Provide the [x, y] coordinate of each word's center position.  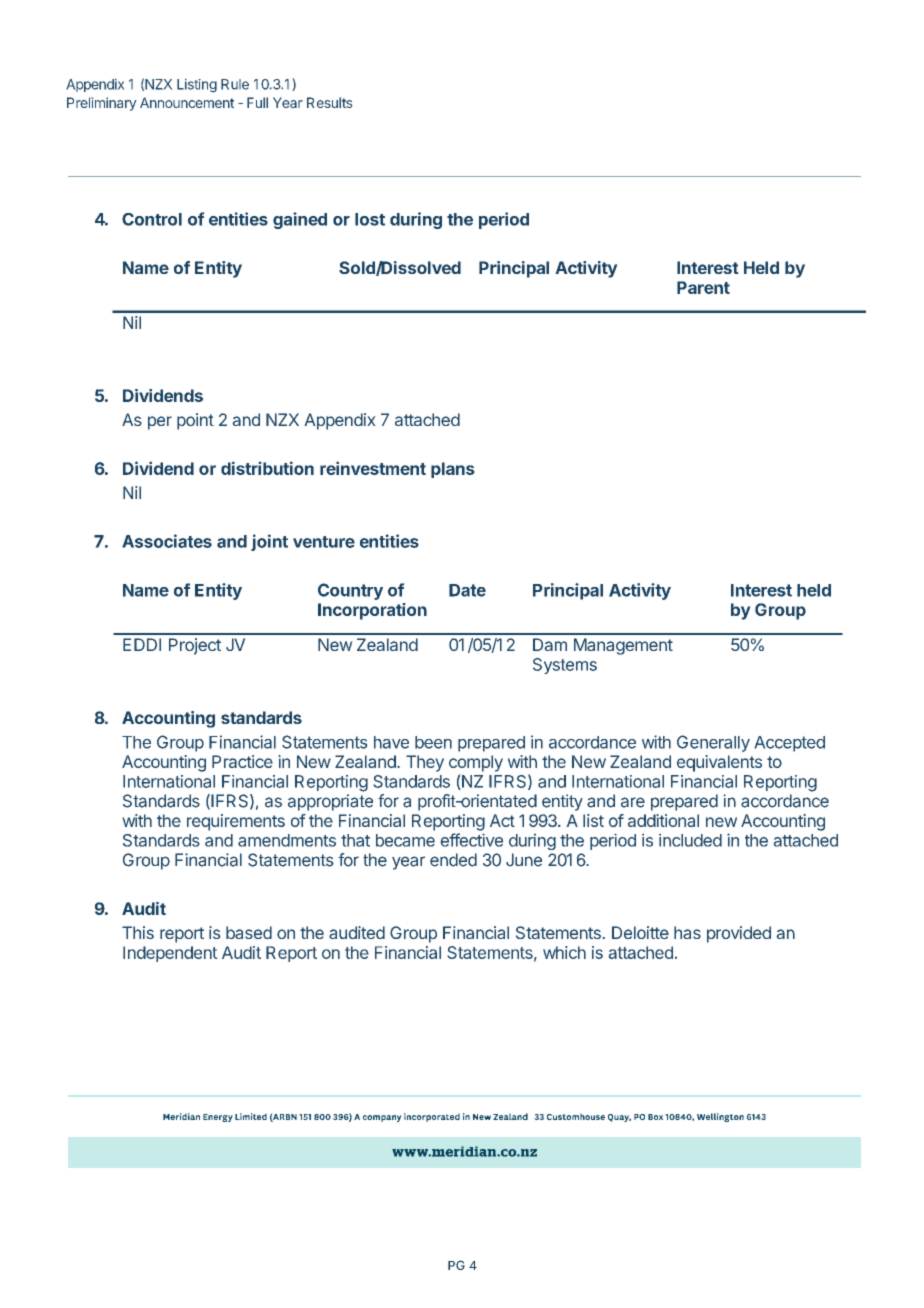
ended [453, 860]
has [687, 932]
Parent [703, 287]
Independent [170, 954]
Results [330, 102]
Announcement [187, 102]
